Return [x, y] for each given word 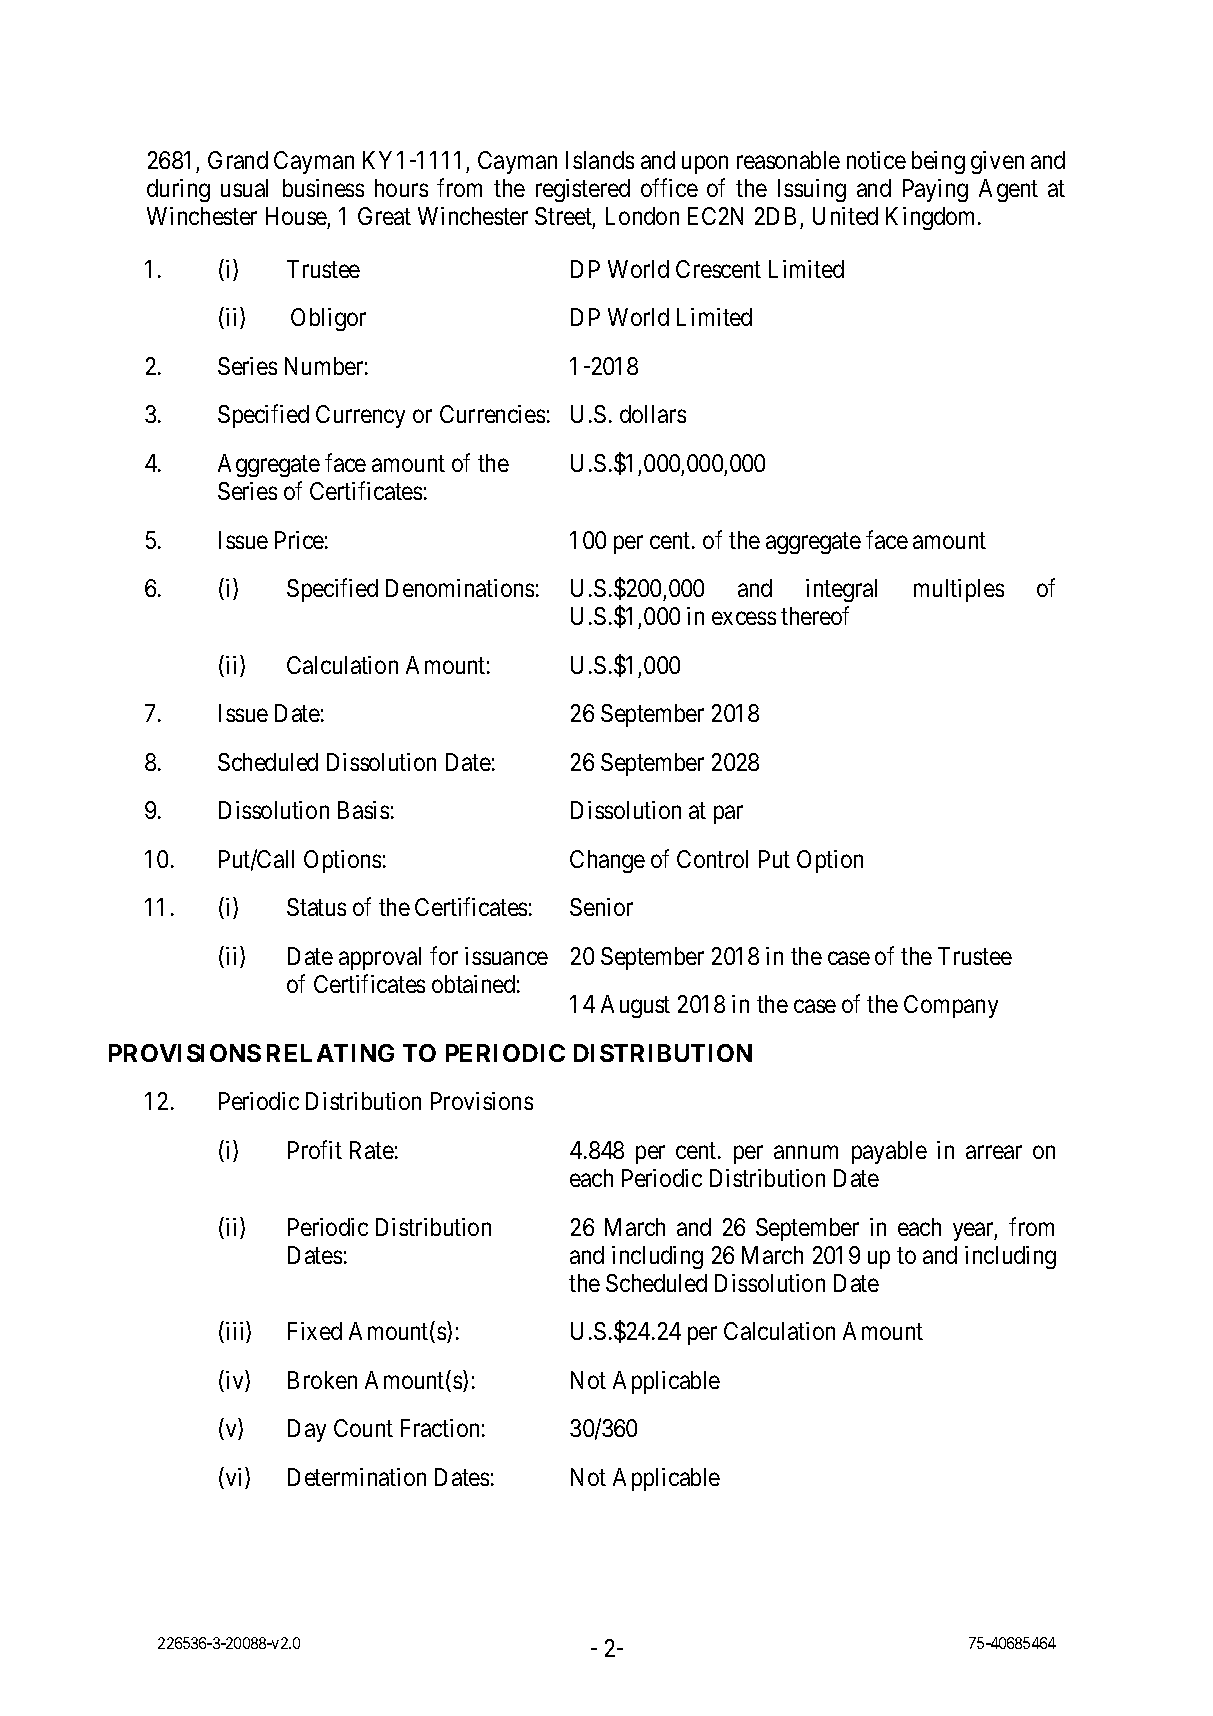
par [728, 815]
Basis [363, 810]
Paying [935, 190]
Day [307, 1430]
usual [244, 188]
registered [583, 190]
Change [607, 861]
